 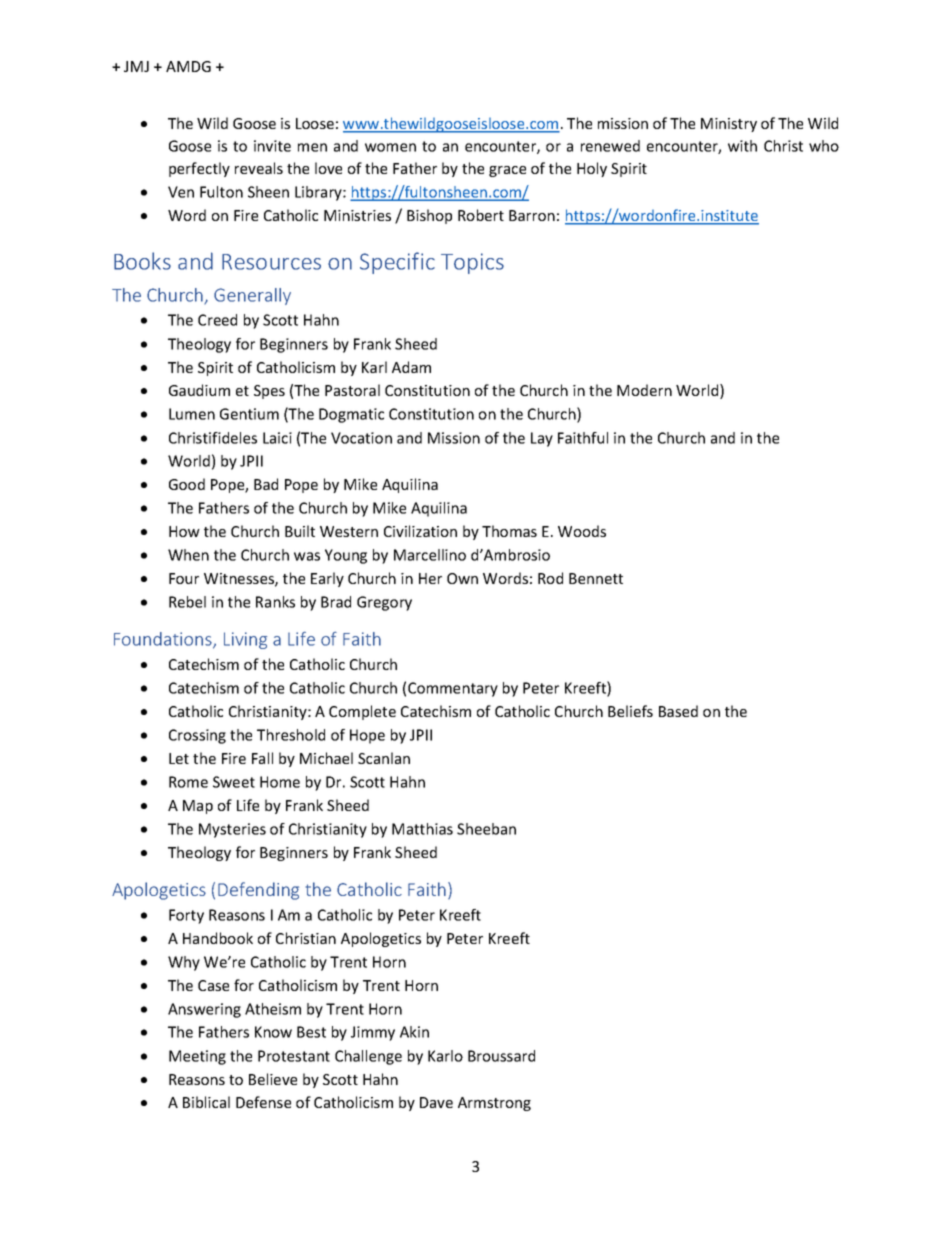 I want to click on Own, so click(x=462, y=578).
